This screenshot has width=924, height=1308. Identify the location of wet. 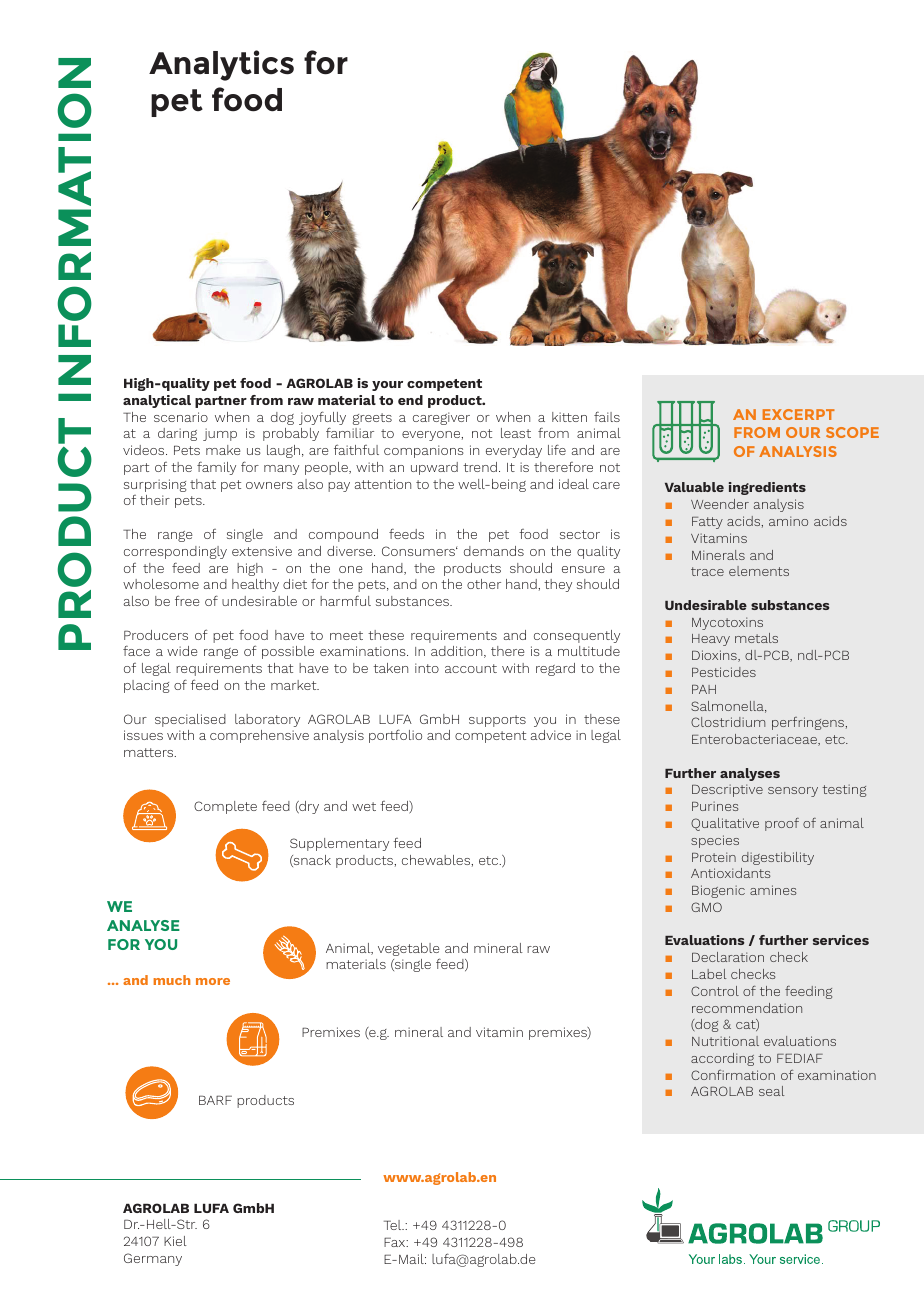
(364, 806).
